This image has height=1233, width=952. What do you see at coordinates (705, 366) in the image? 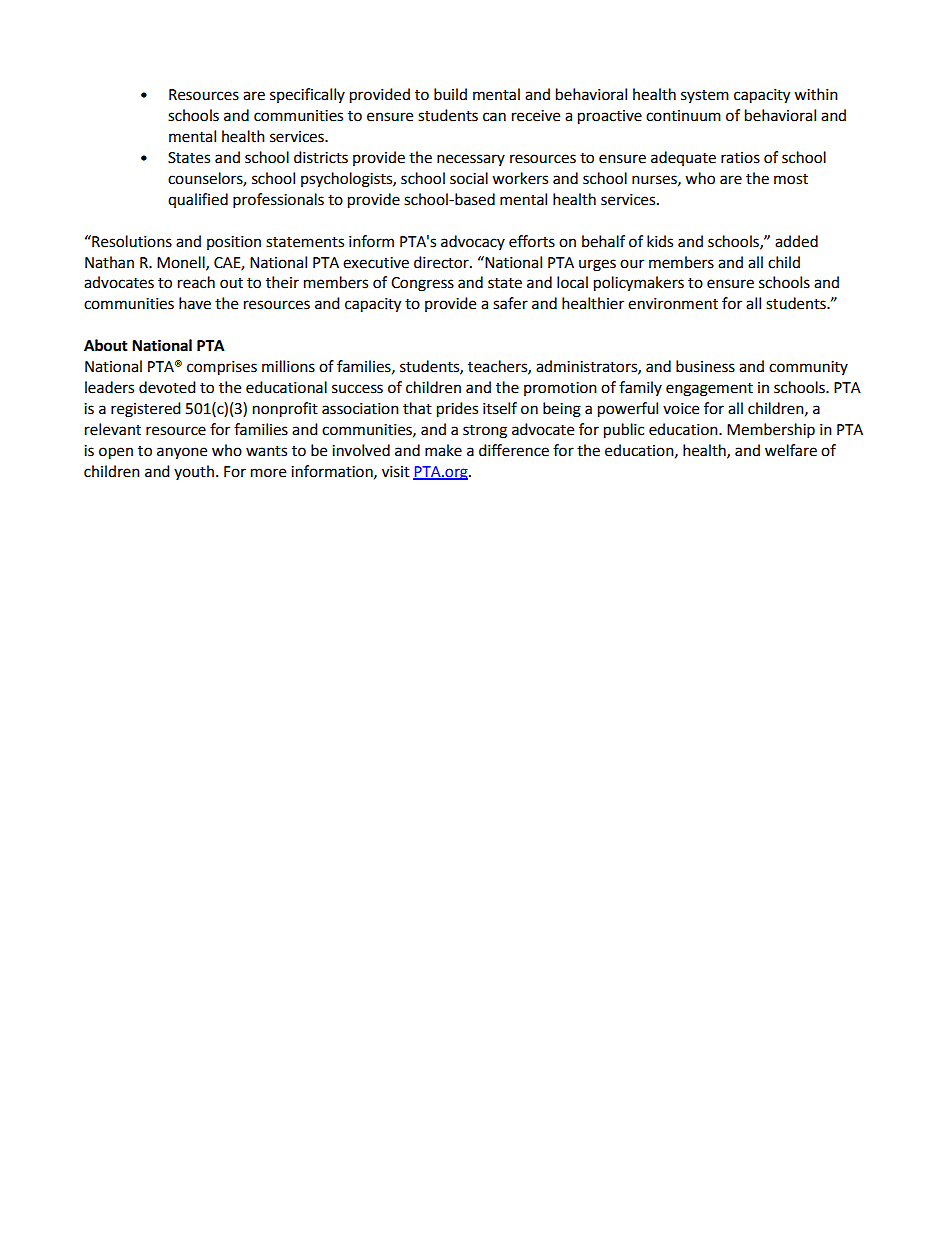
I see `business` at bounding box center [705, 366].
